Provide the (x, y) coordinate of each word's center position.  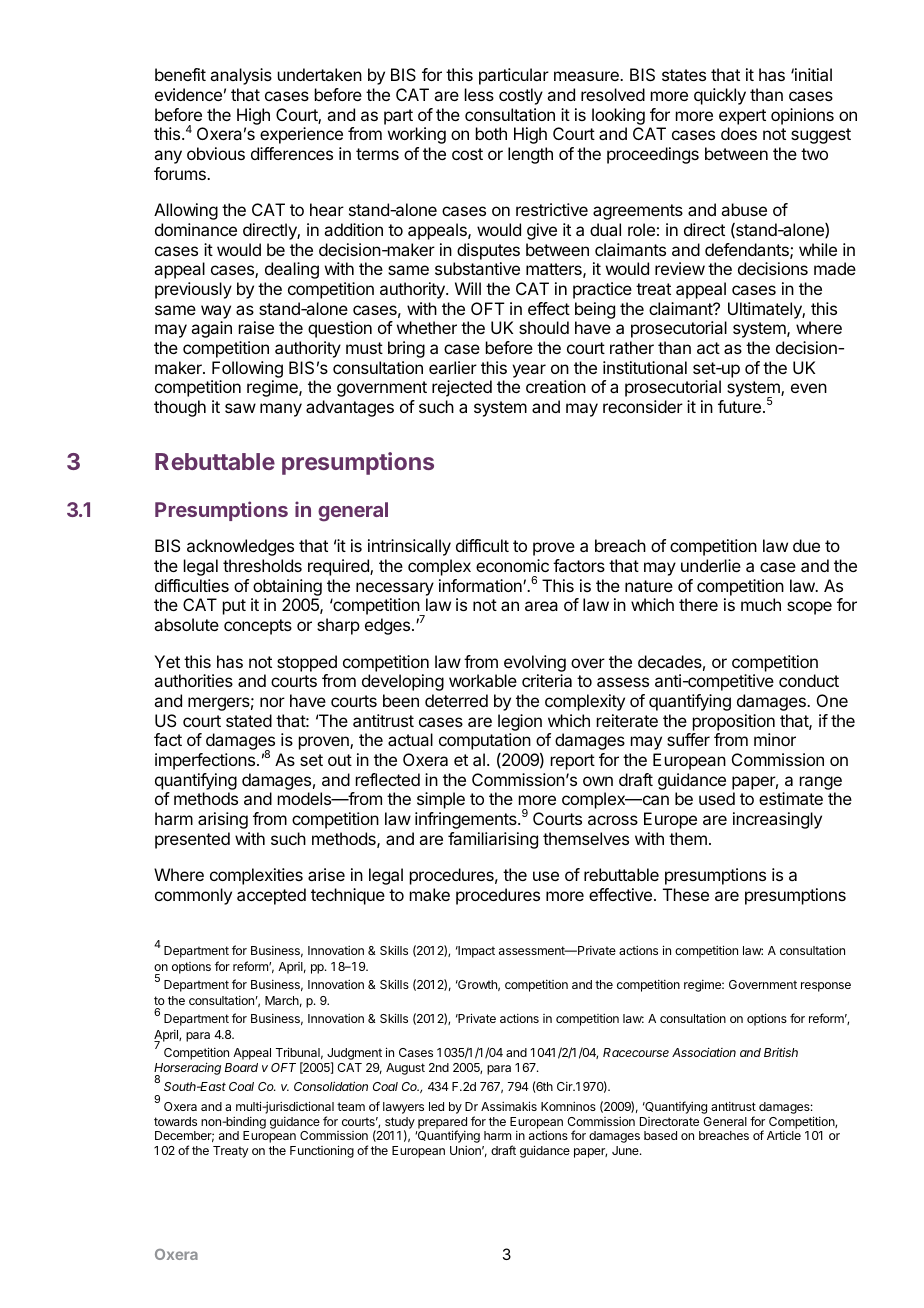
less (479, 94)
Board (241, 1067)
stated (249, 720)
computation (485, 741)
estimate (791, 798)
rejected (462, 388)
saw (240, 408)
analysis (241, 76)
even (809, 388)
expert (742, 117)
